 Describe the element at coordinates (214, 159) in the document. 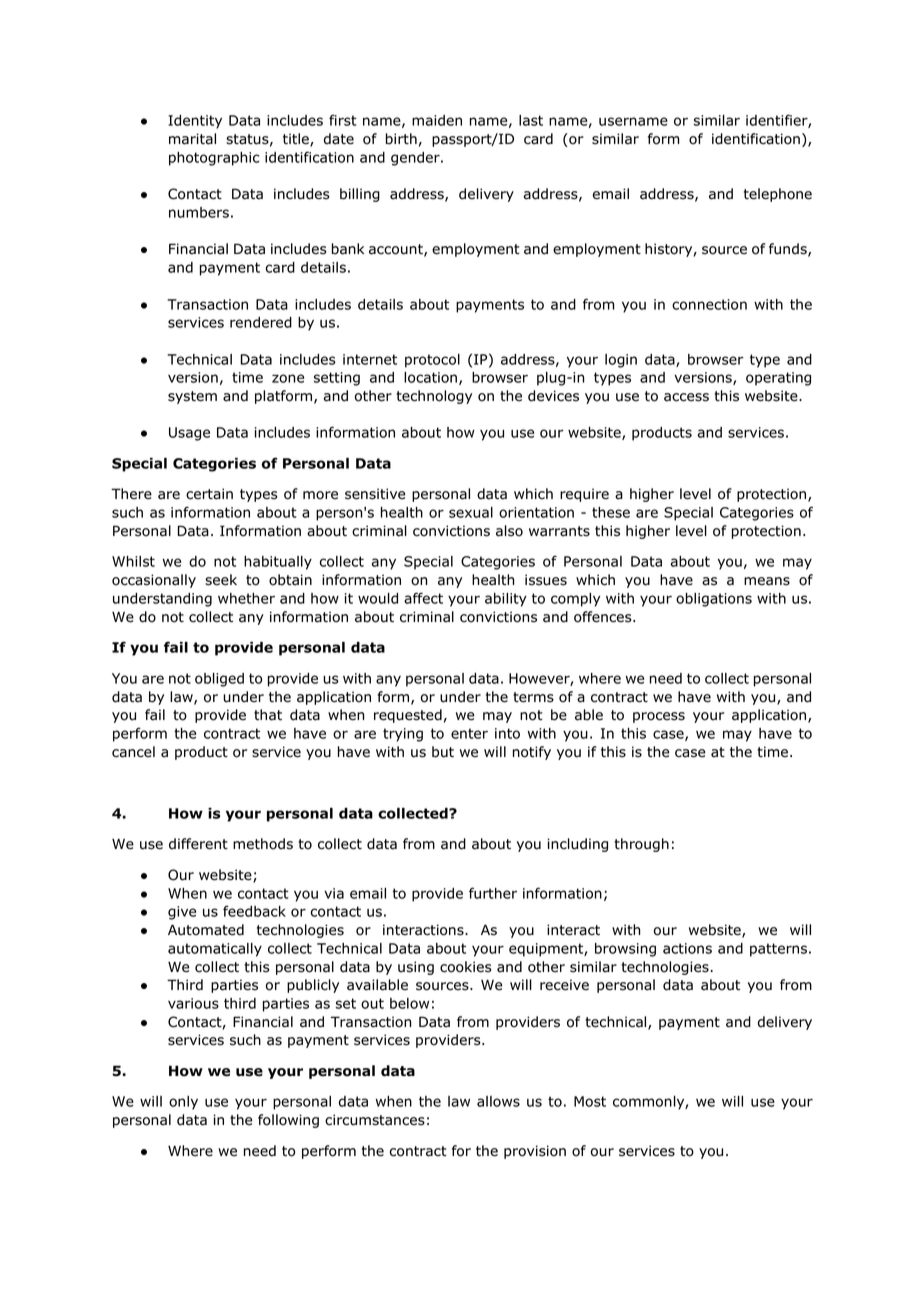

I see `photographic` at that location.
